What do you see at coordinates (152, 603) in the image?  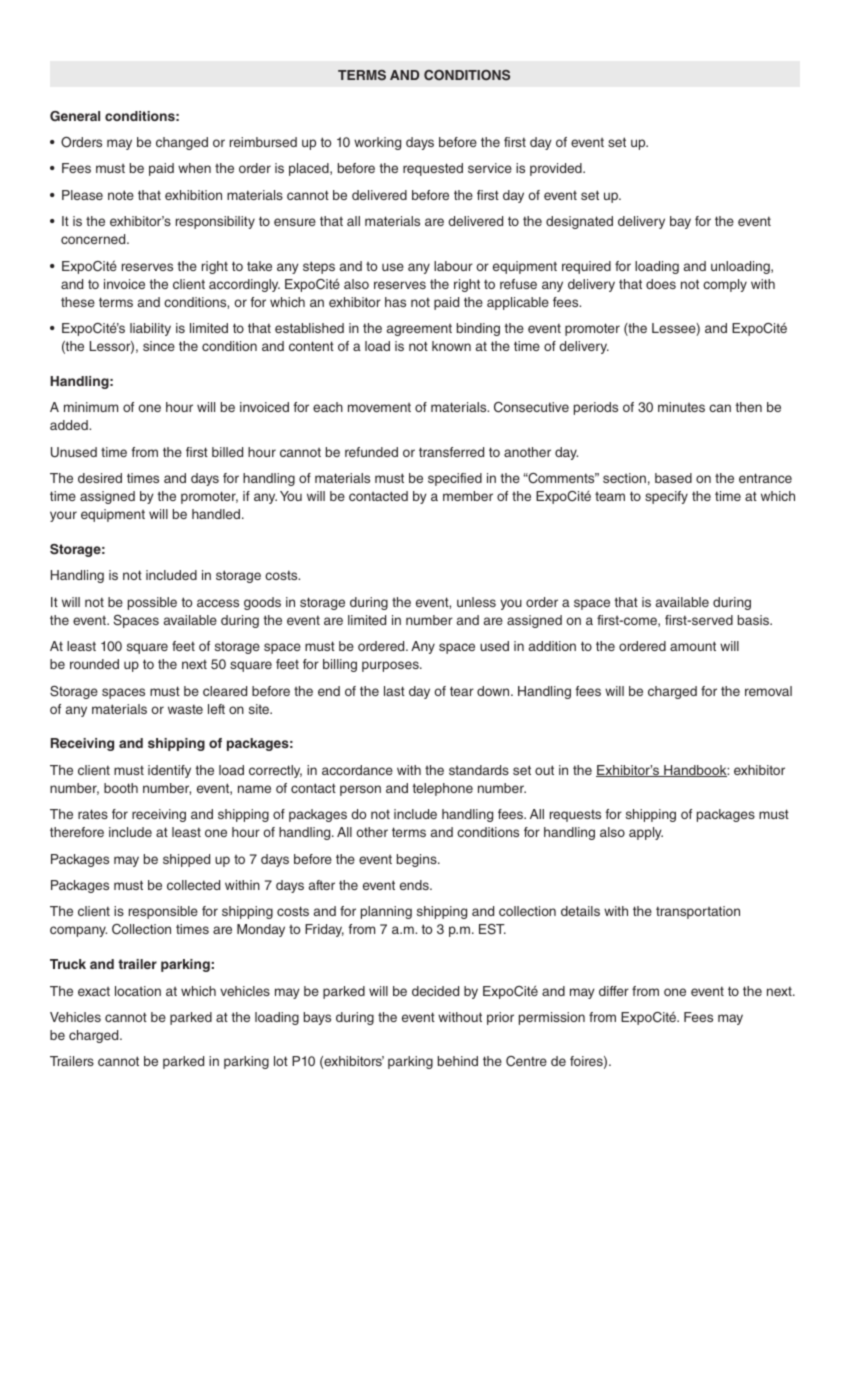 I see `possible` at bounding box center [152, 603].
